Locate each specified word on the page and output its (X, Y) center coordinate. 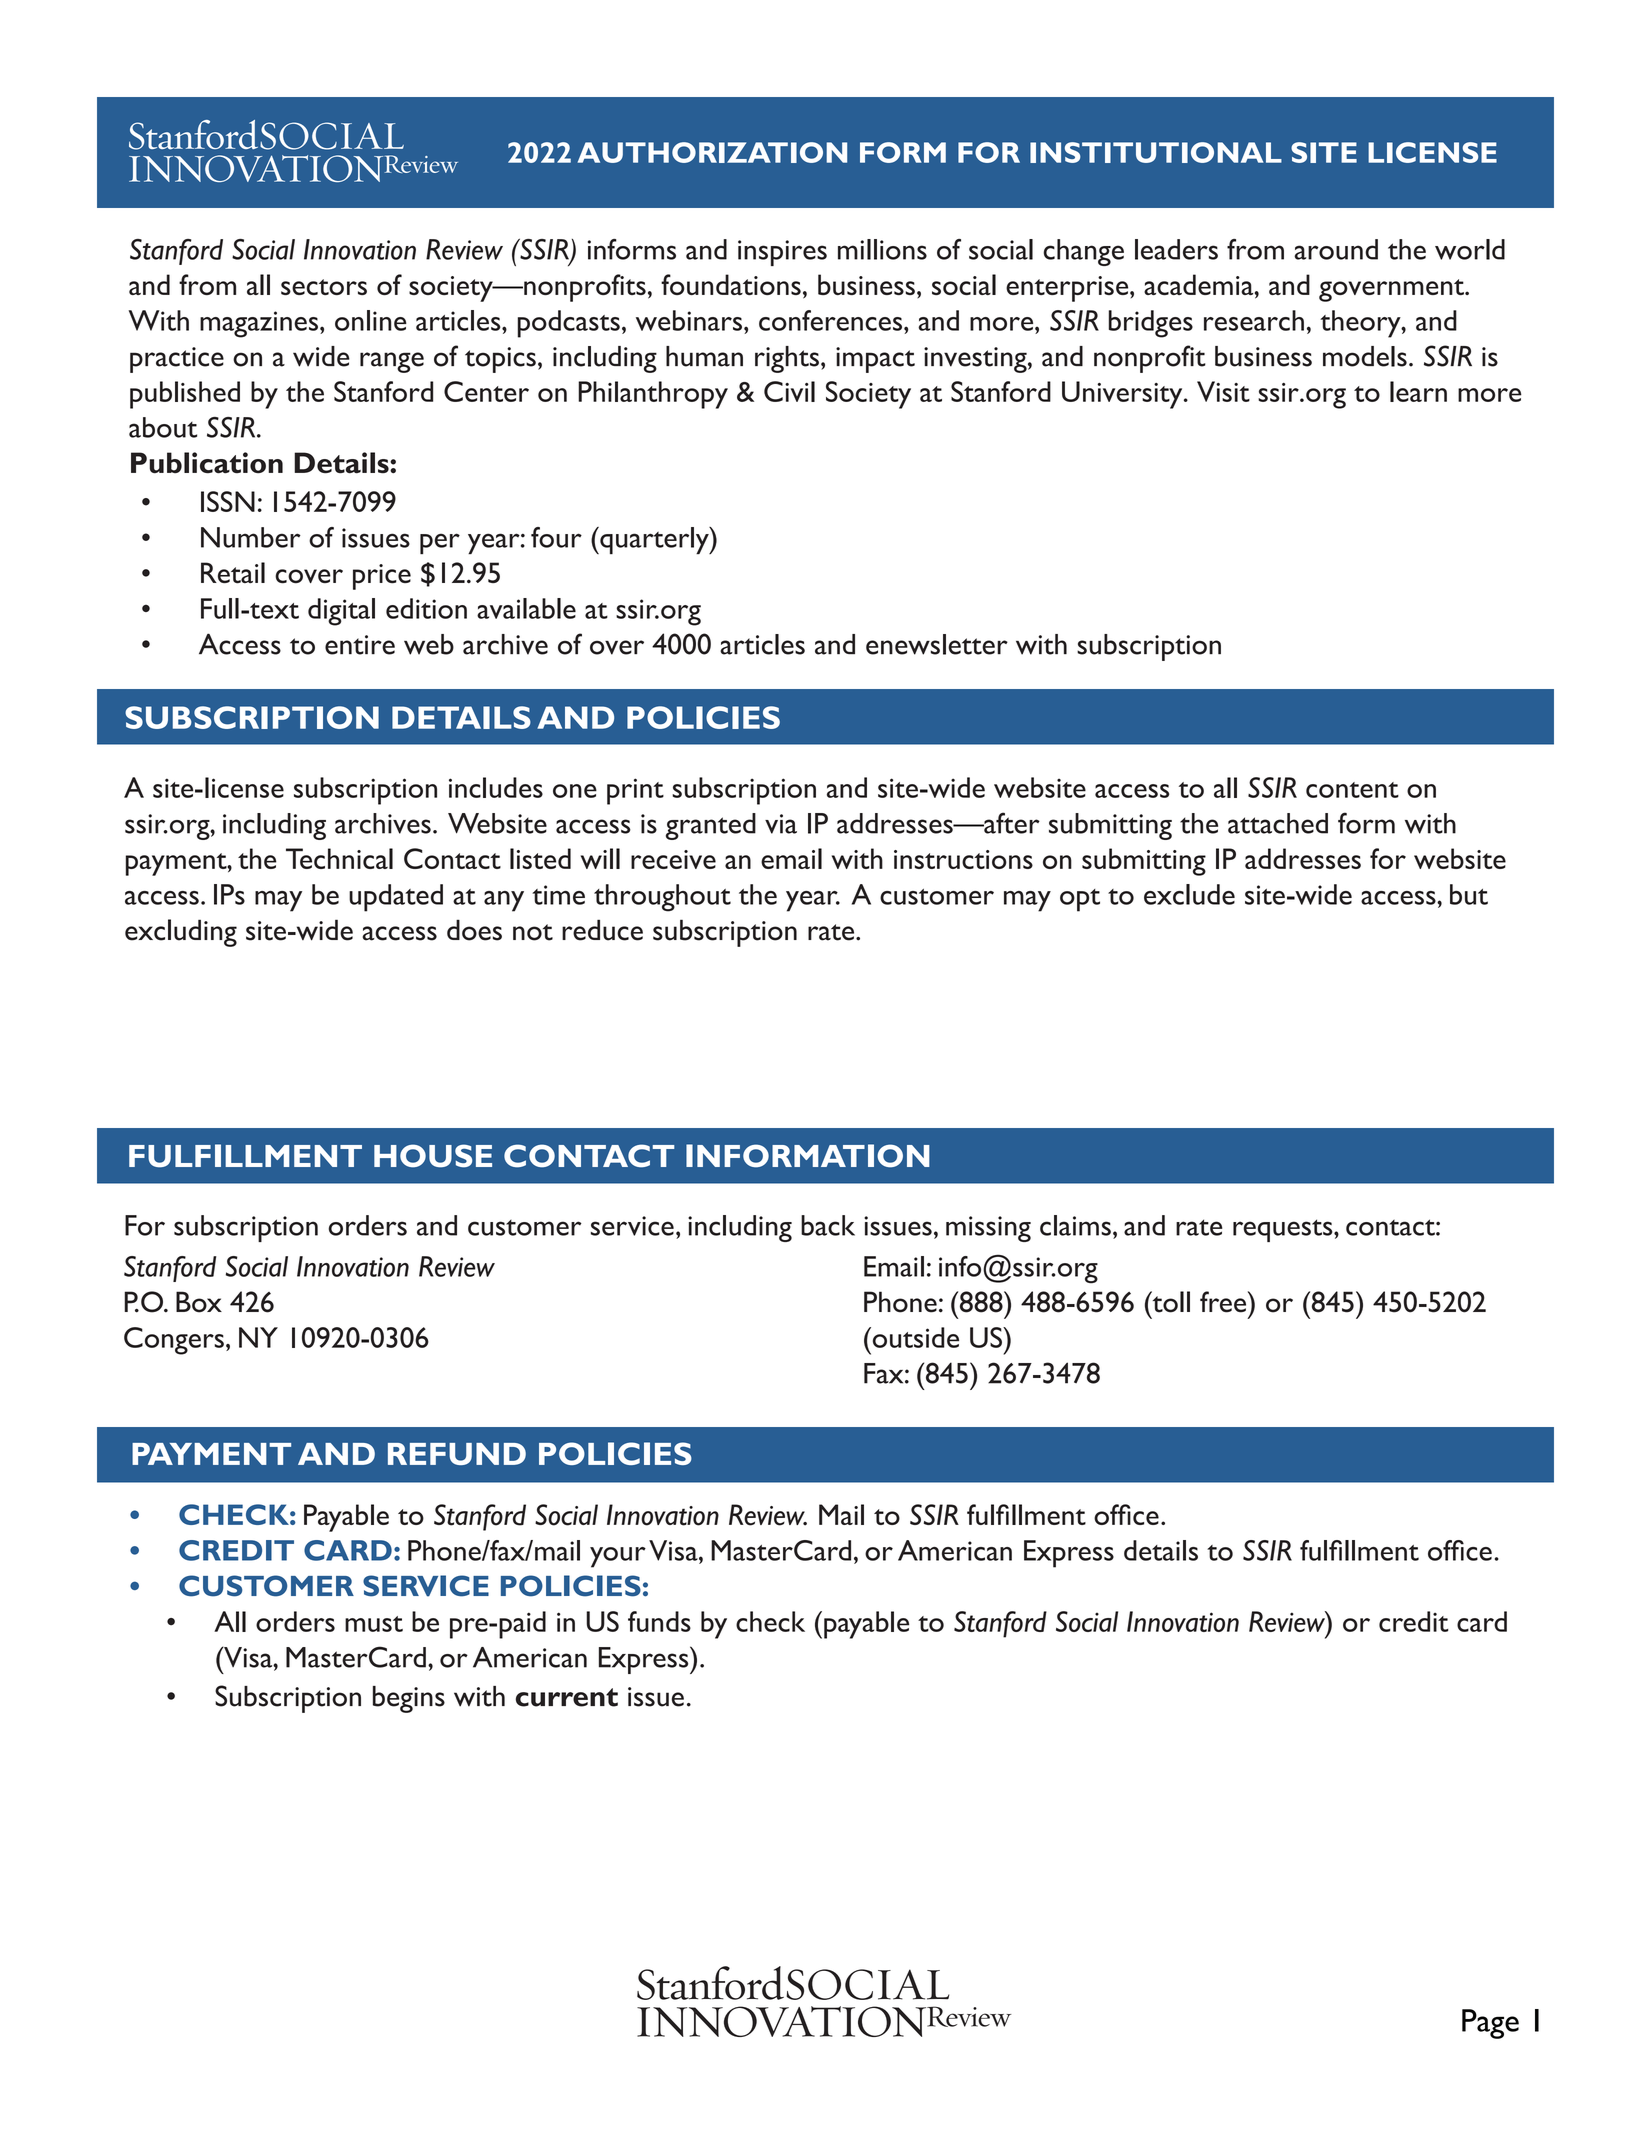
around (1336, 249)
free (1224, 1302)
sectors (324, 287)
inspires (782, 253)
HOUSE (433, 1156)
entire (360, 645)
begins (409, 1699)
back (828, 1225)
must (374, 1624)
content (1352, 790)
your (618, 1557)
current (567, 1697)
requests (1284, 1230)
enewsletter (937, 644)
